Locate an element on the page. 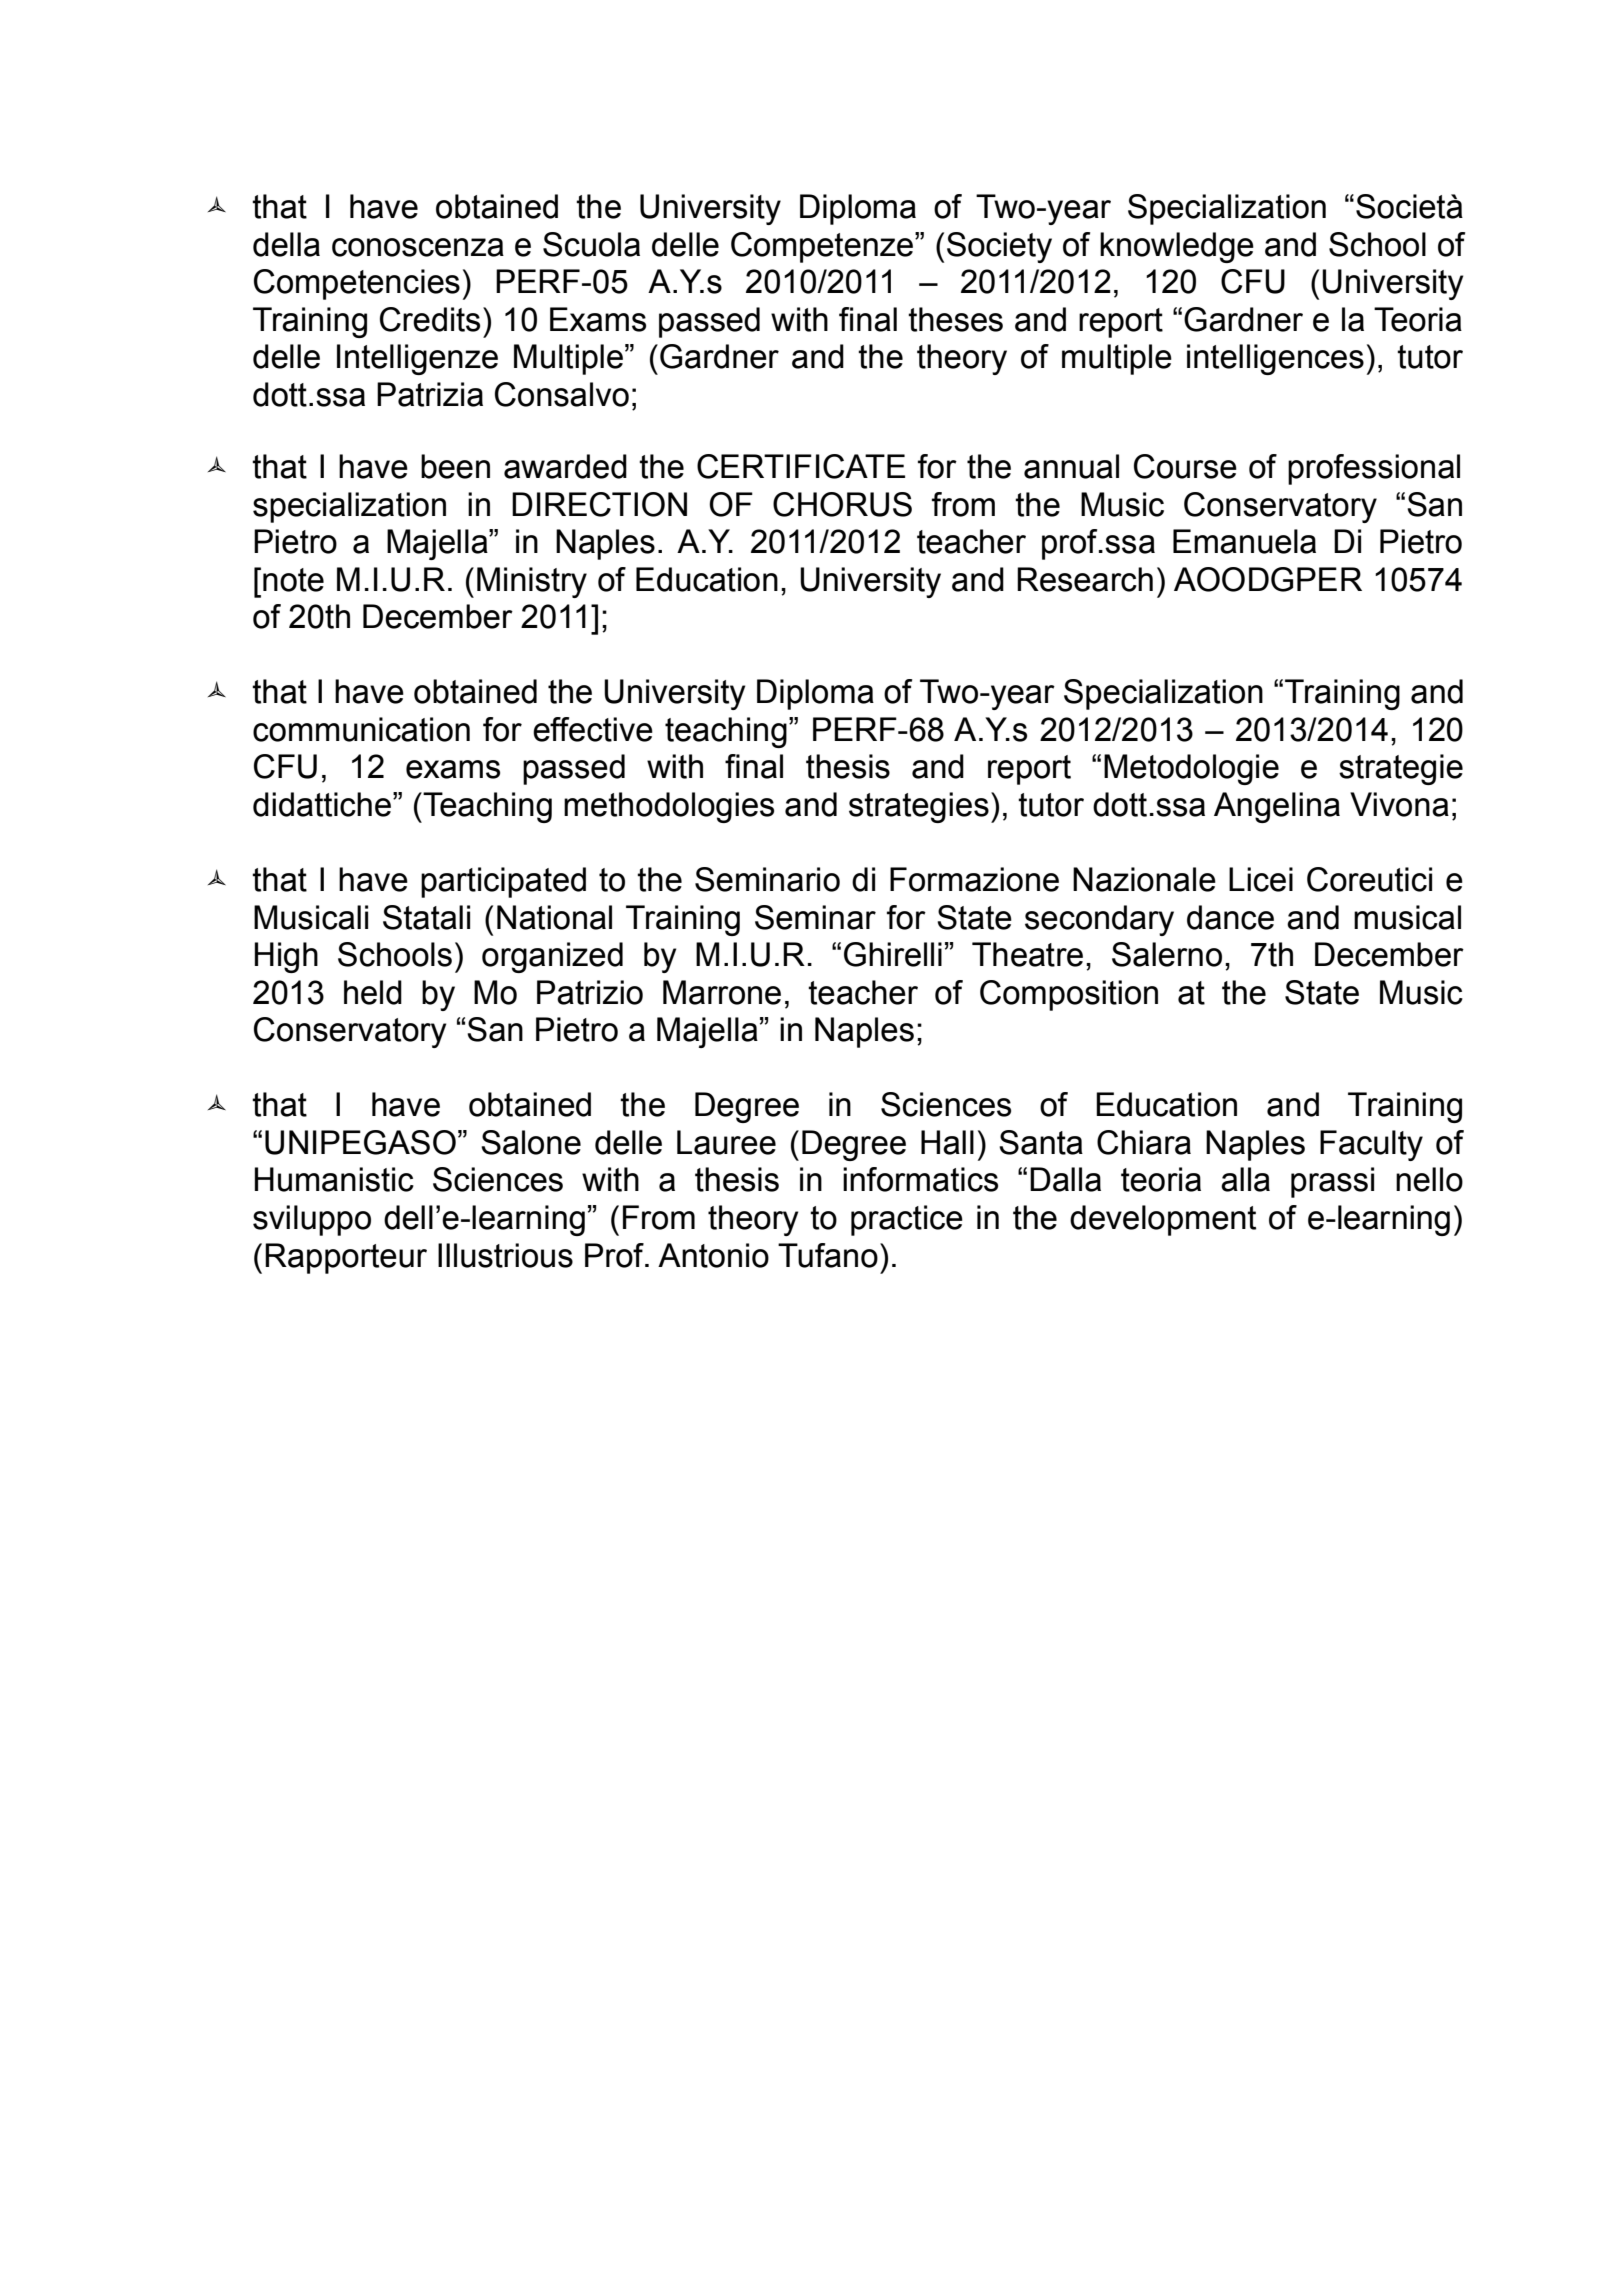 This page has height=2291, width=1619. Angelina is located at coordinates (1277, 807).
